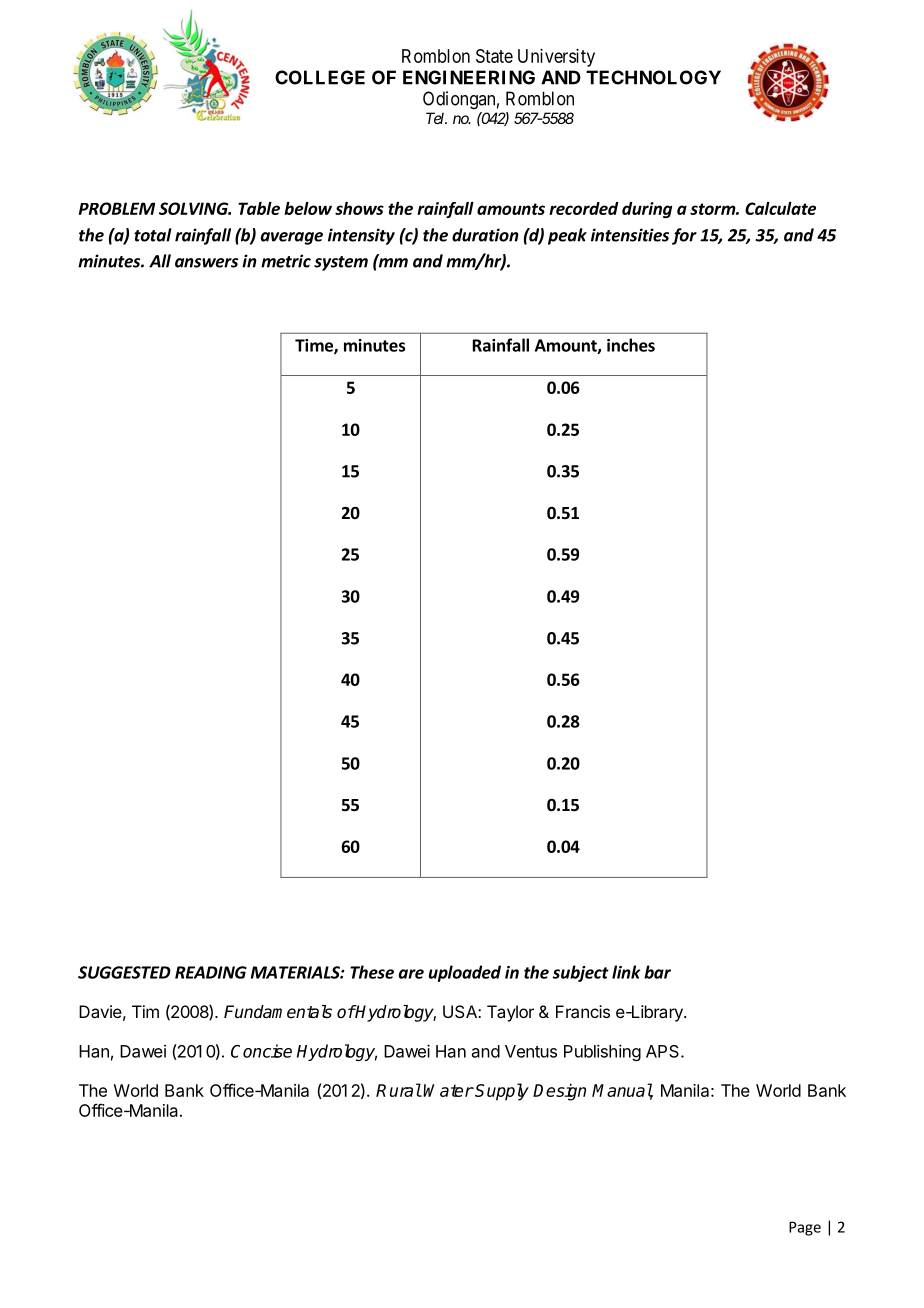 The width and height of the page is (924, 1308). Describe the element at coordinates (320, 77) in the page. I see `COLLEGE` at that location.
